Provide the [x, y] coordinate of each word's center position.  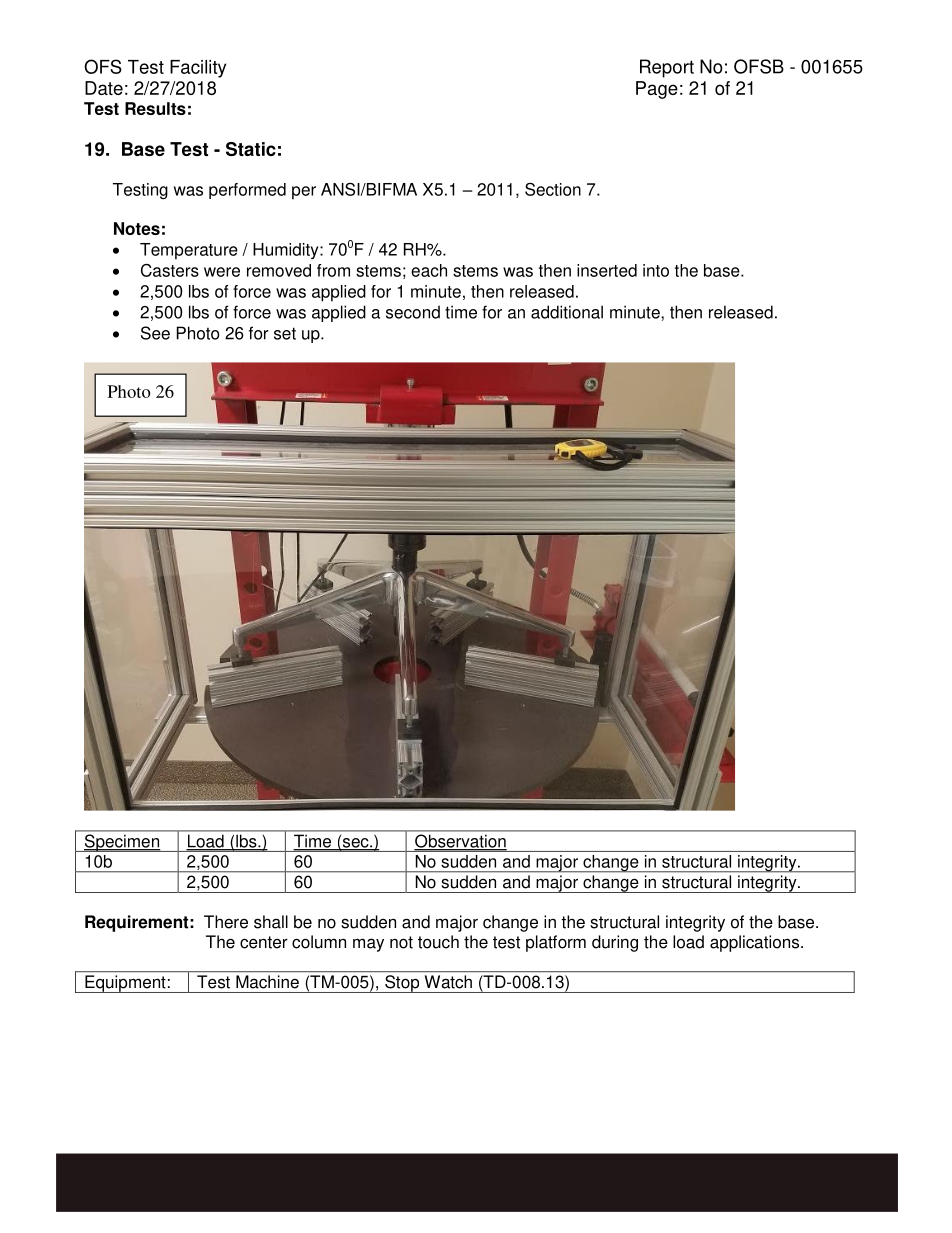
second [413, 312]
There [226, 922]
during [615, 943]
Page [657, 90]
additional [567, 312]
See [155, 333]
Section [553, 189]
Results [155, 108]
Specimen [121, 843]
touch [438, 942]
